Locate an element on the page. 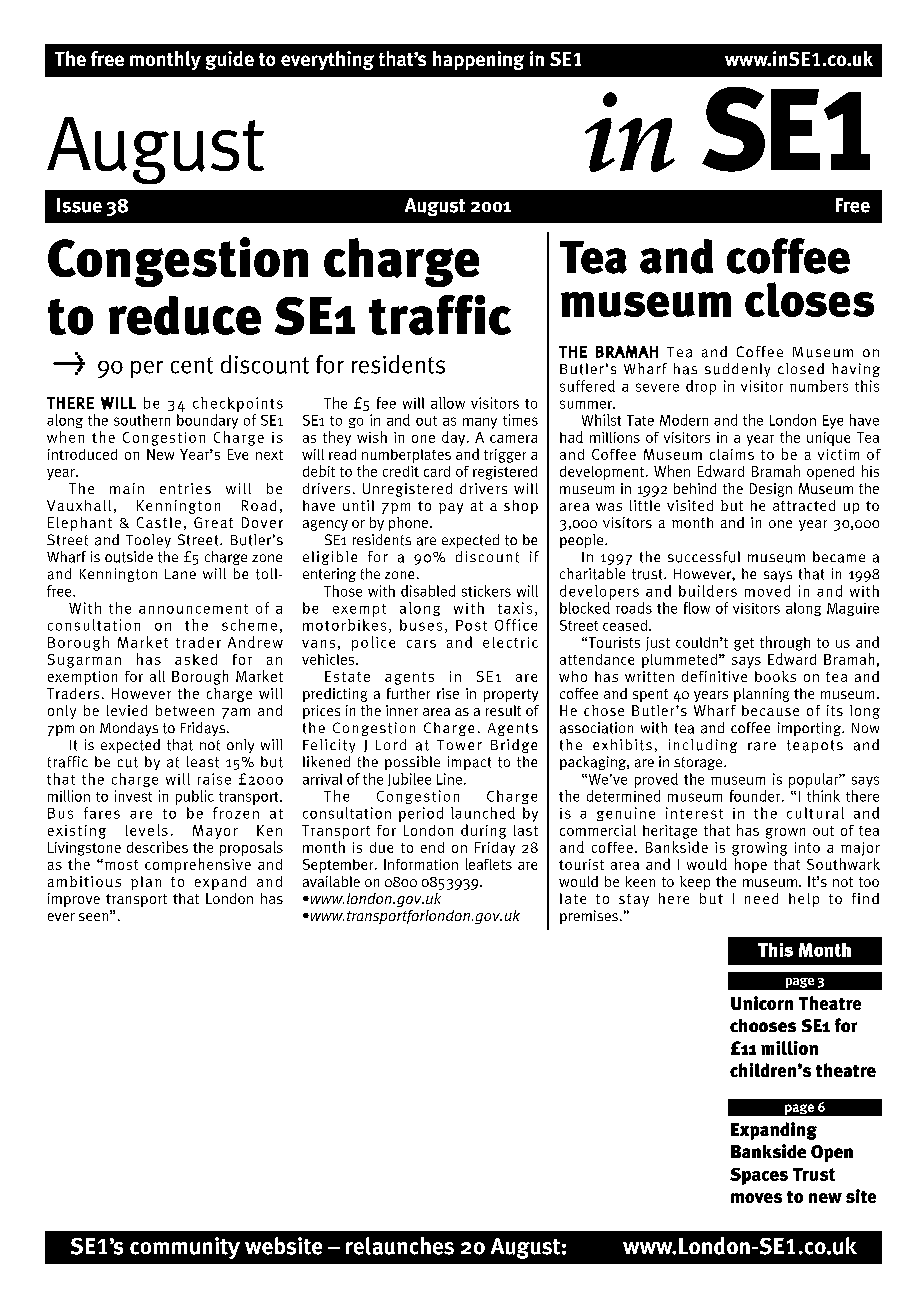 Image resolution: width=924 pixels, height=1308 pixels. closed is located at coordinates (801, 368).
